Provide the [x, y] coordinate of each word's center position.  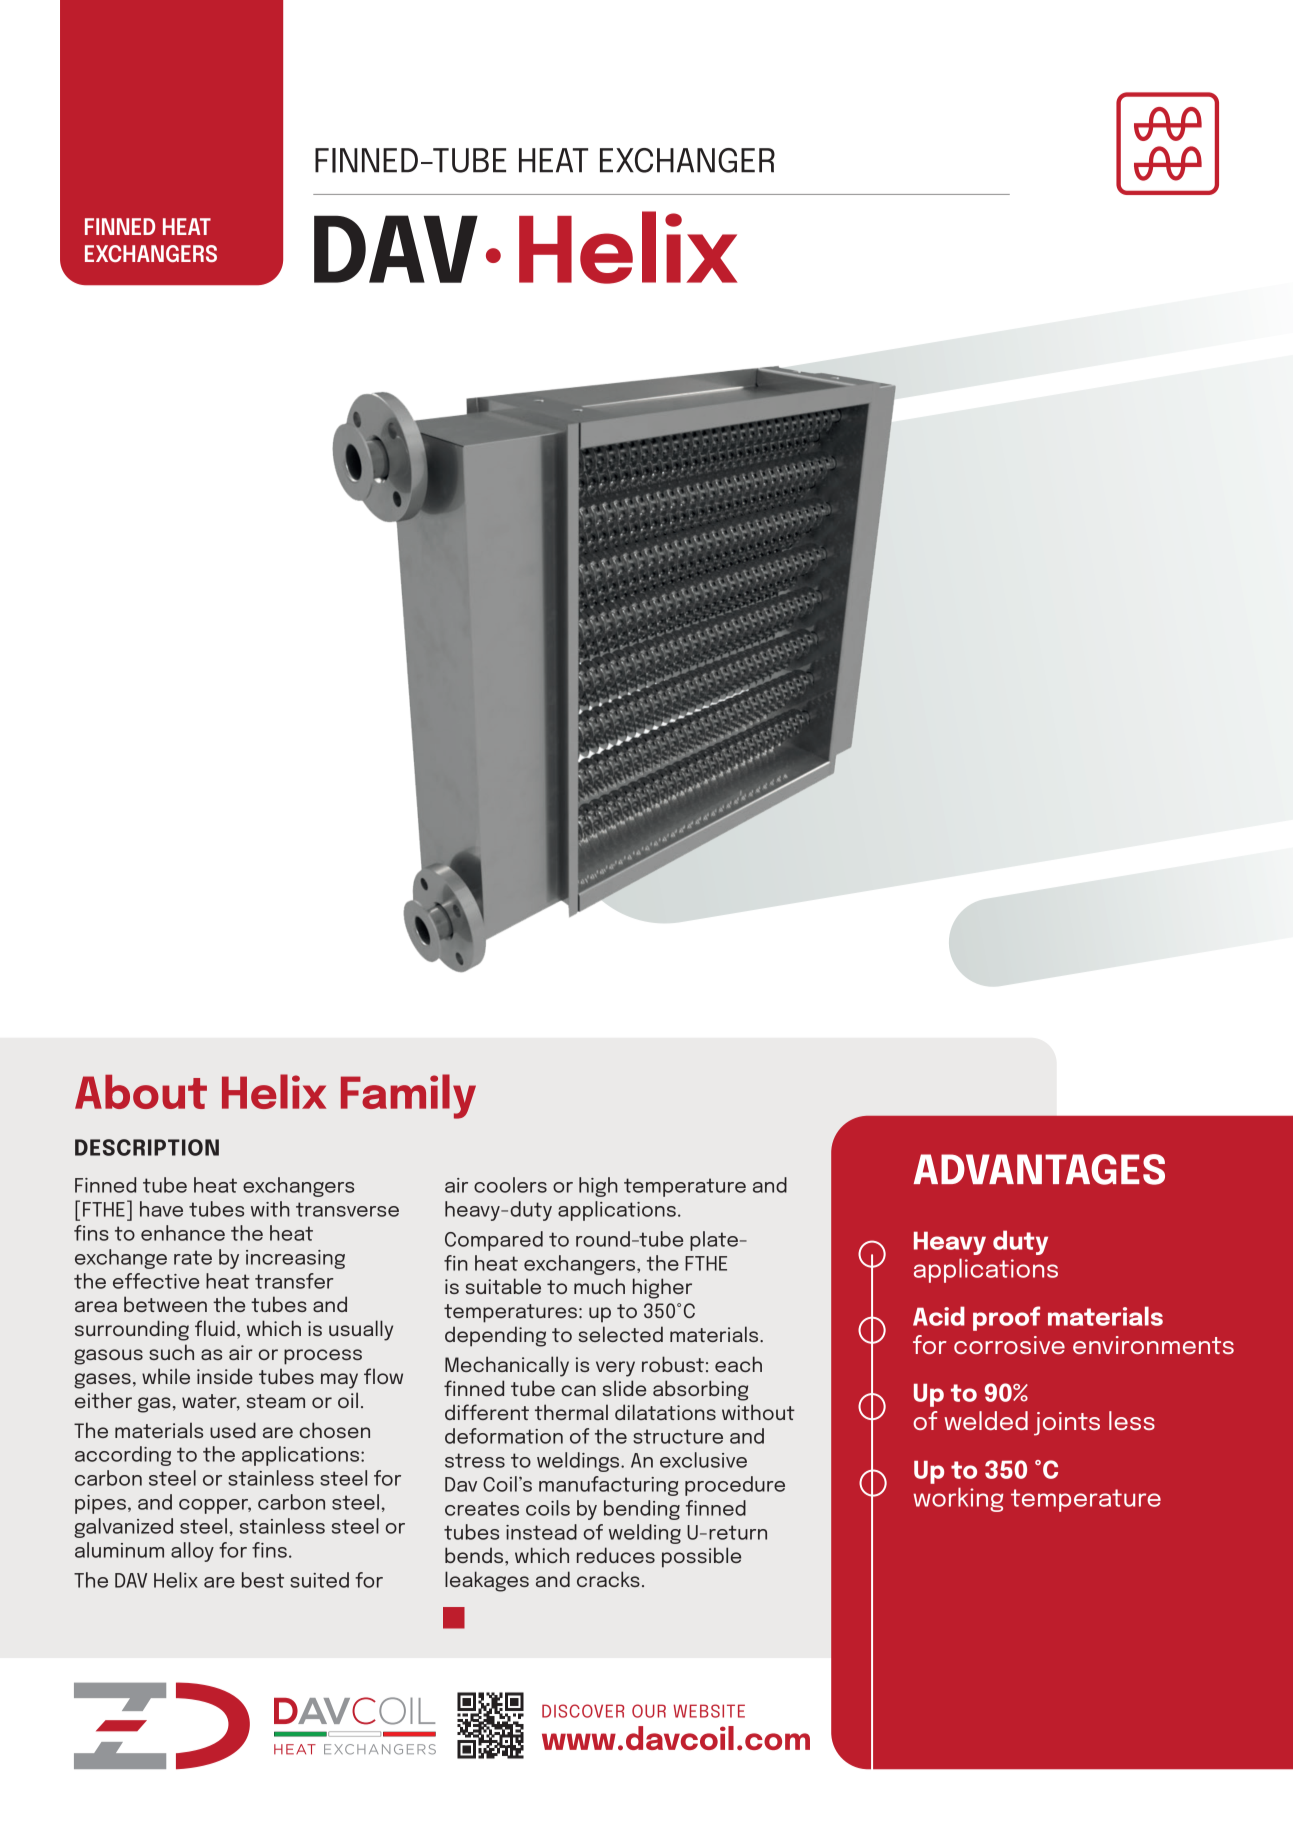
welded [986, 1420]
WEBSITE [709, 1711]
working [958, 1499]
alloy [192, 1552]
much [599, 1286]
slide [624, 1388]
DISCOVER [583, 1711]
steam [276, 1401]
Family [408, 1096]
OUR [649, 1711]
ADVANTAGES [1039, 1169]
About [141, 1092]
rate [193, 1257]
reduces [616, 1555]
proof [1006, 1318]
